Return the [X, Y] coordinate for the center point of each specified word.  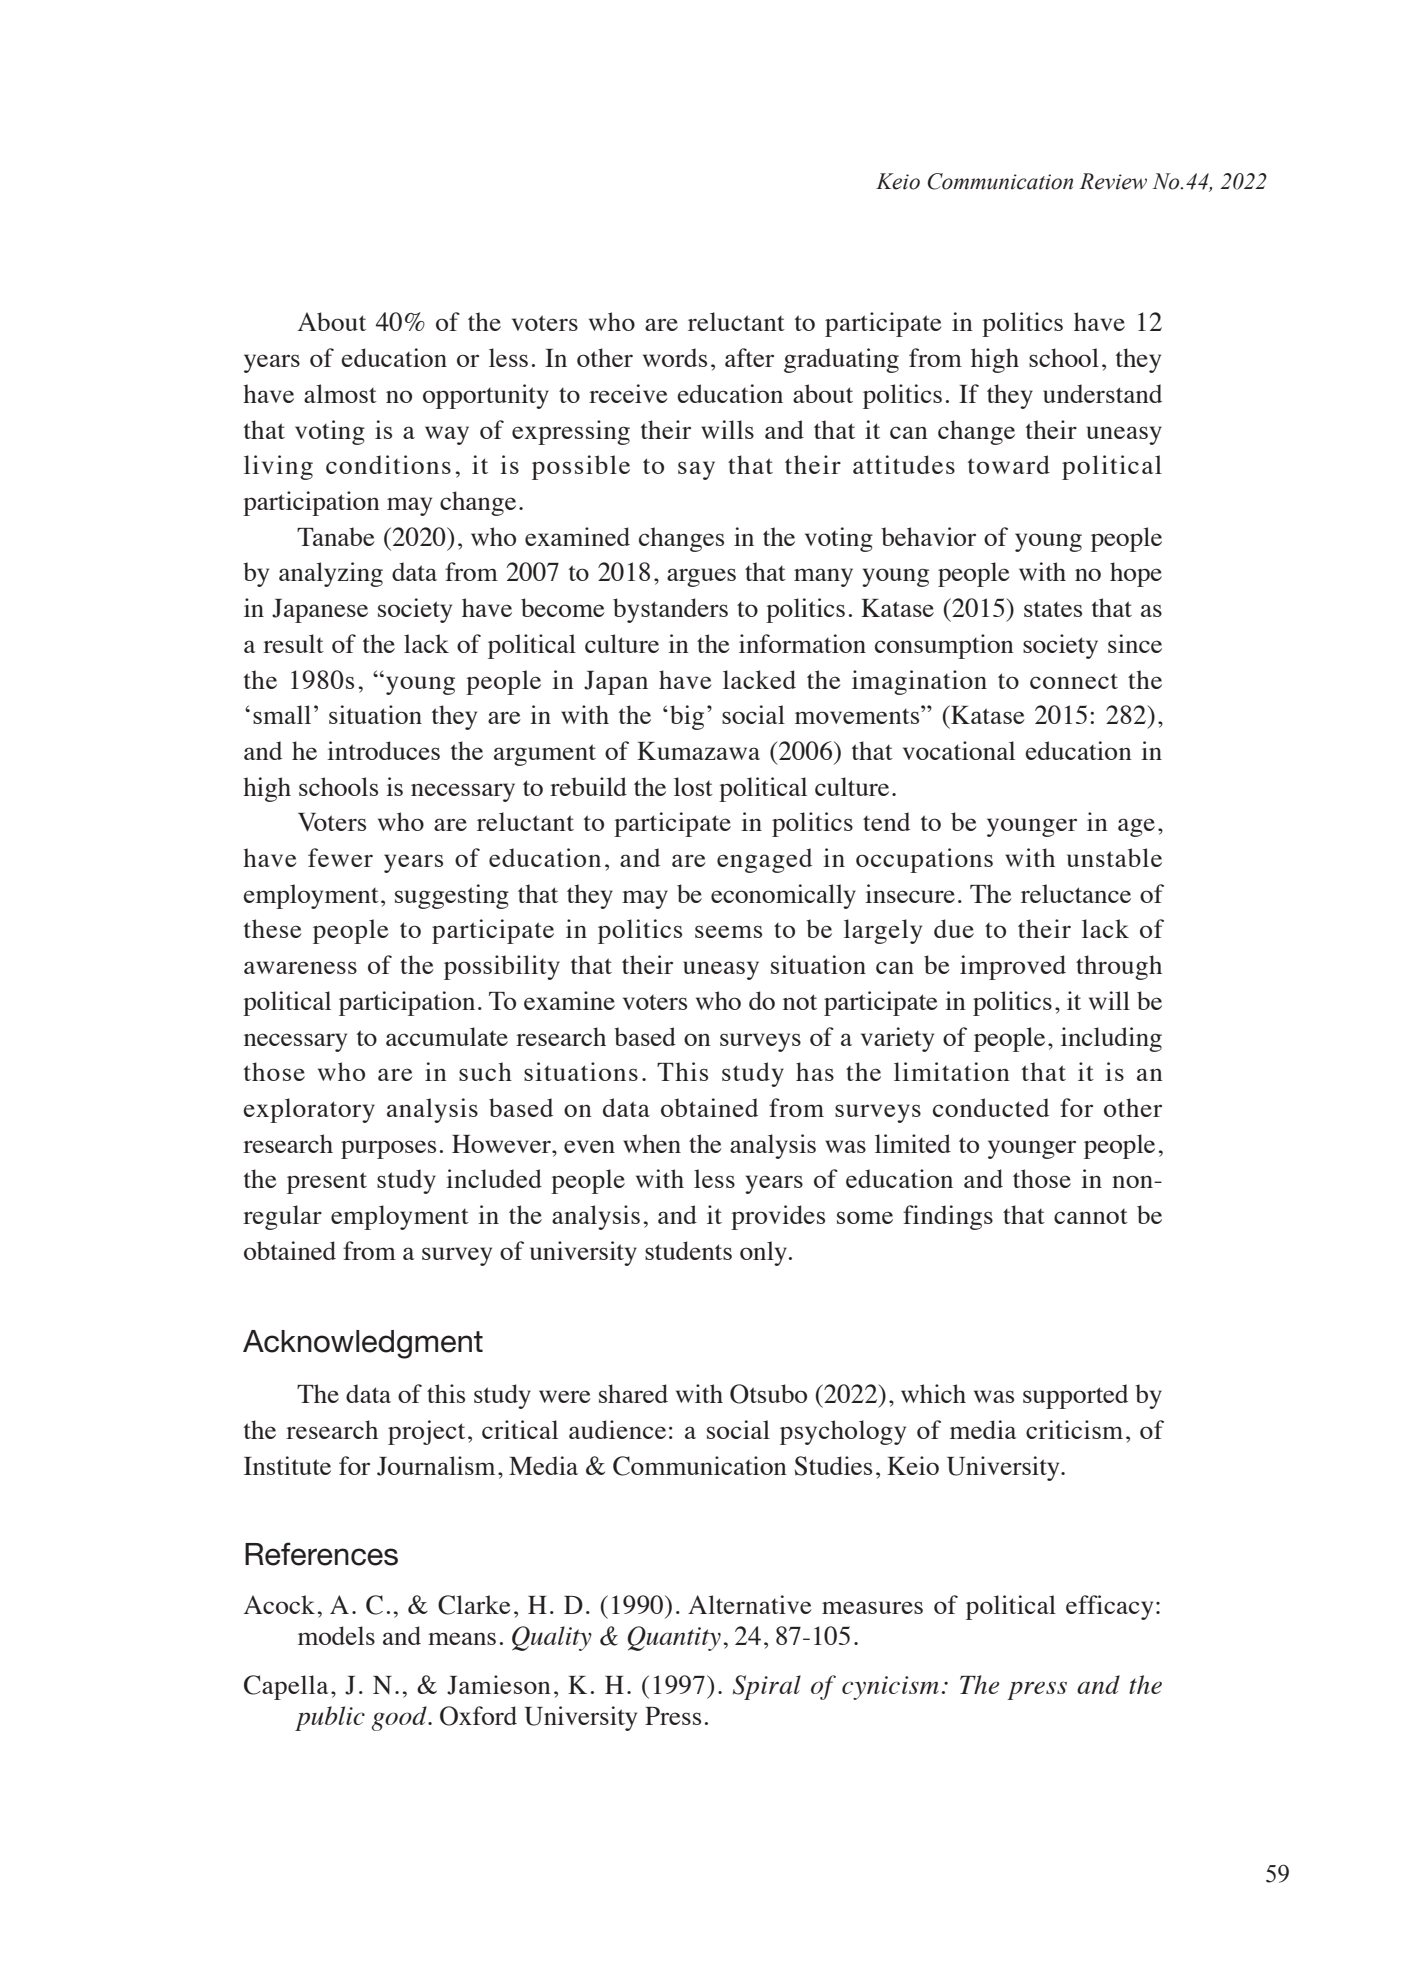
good [400, 1718]
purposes [388, 1149]
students [688, 1250]
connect [1074, 681]
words [675, 357]
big [687, 717]
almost [340, 393]
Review [1113, 181]
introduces [383, 750]
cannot [1091, 1216]
